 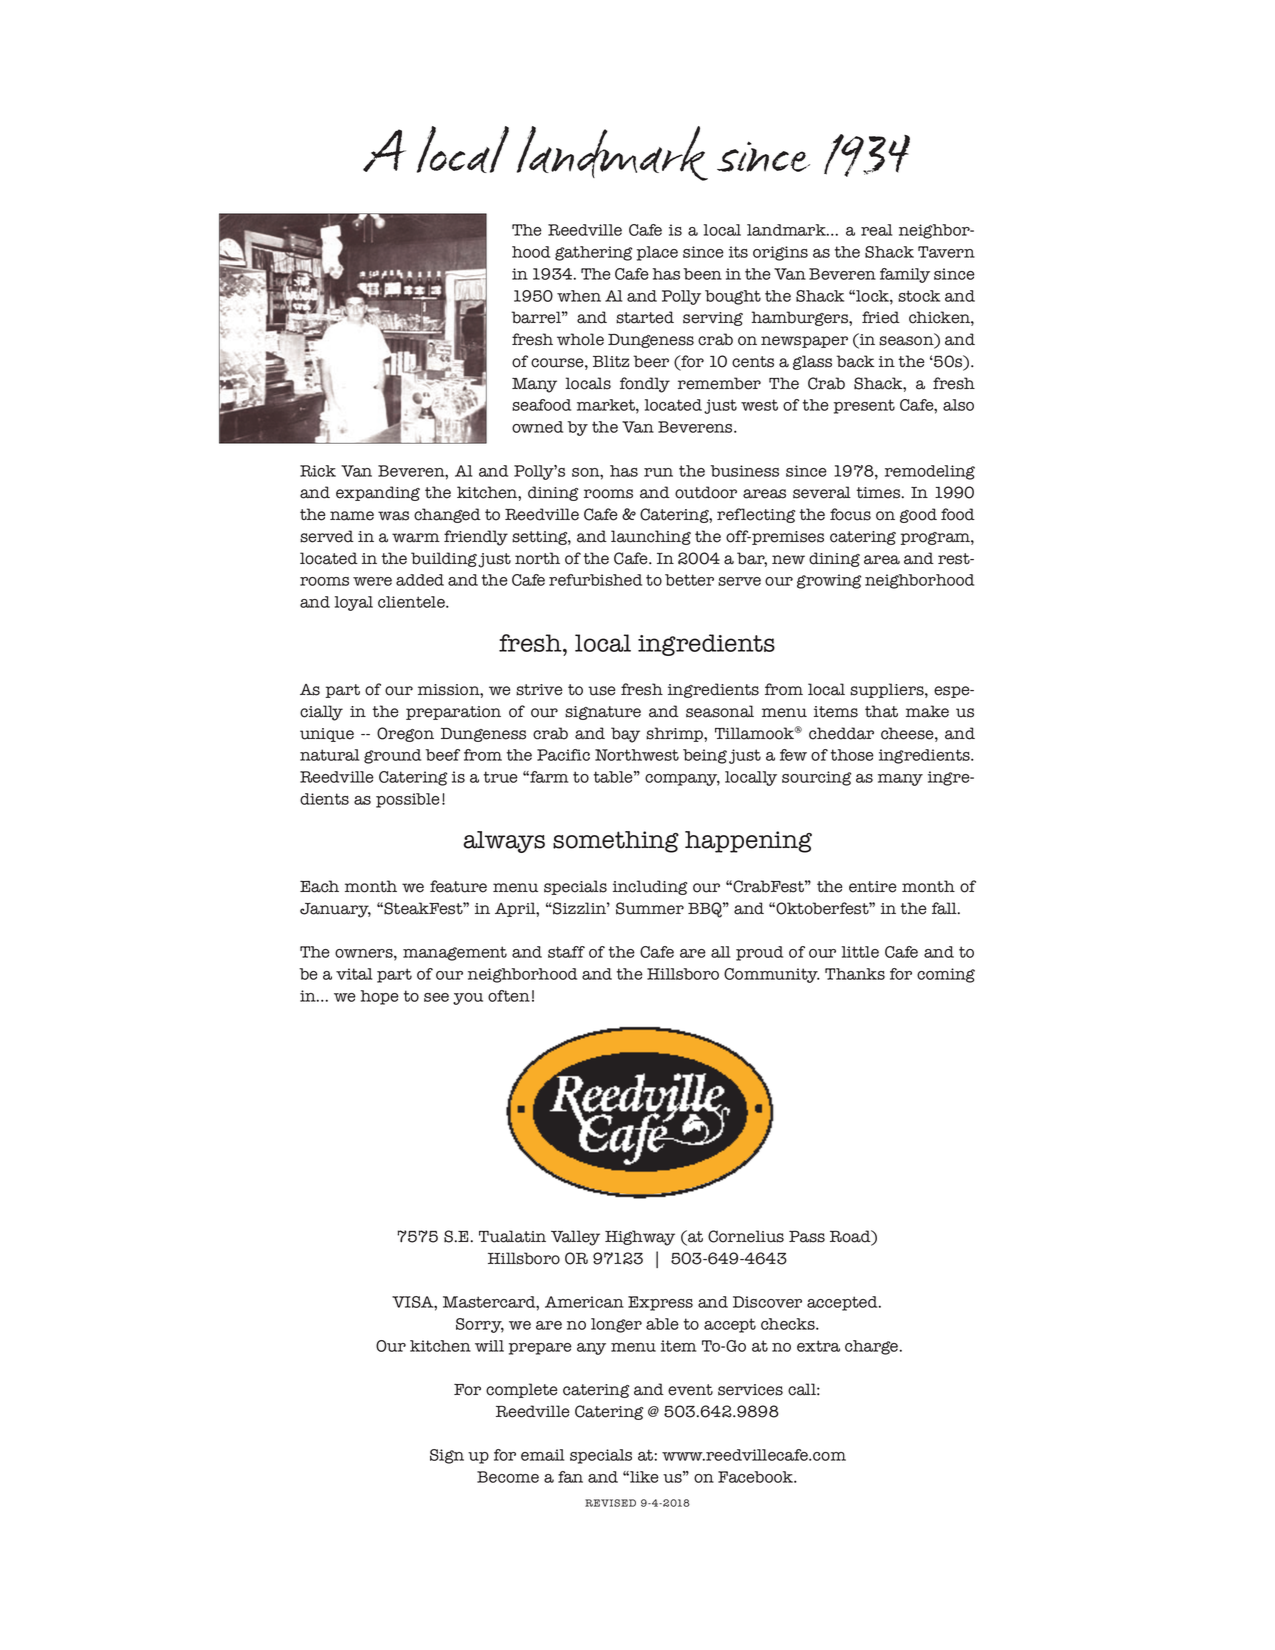 I want to click on feature, so click(x=458, y=886).
